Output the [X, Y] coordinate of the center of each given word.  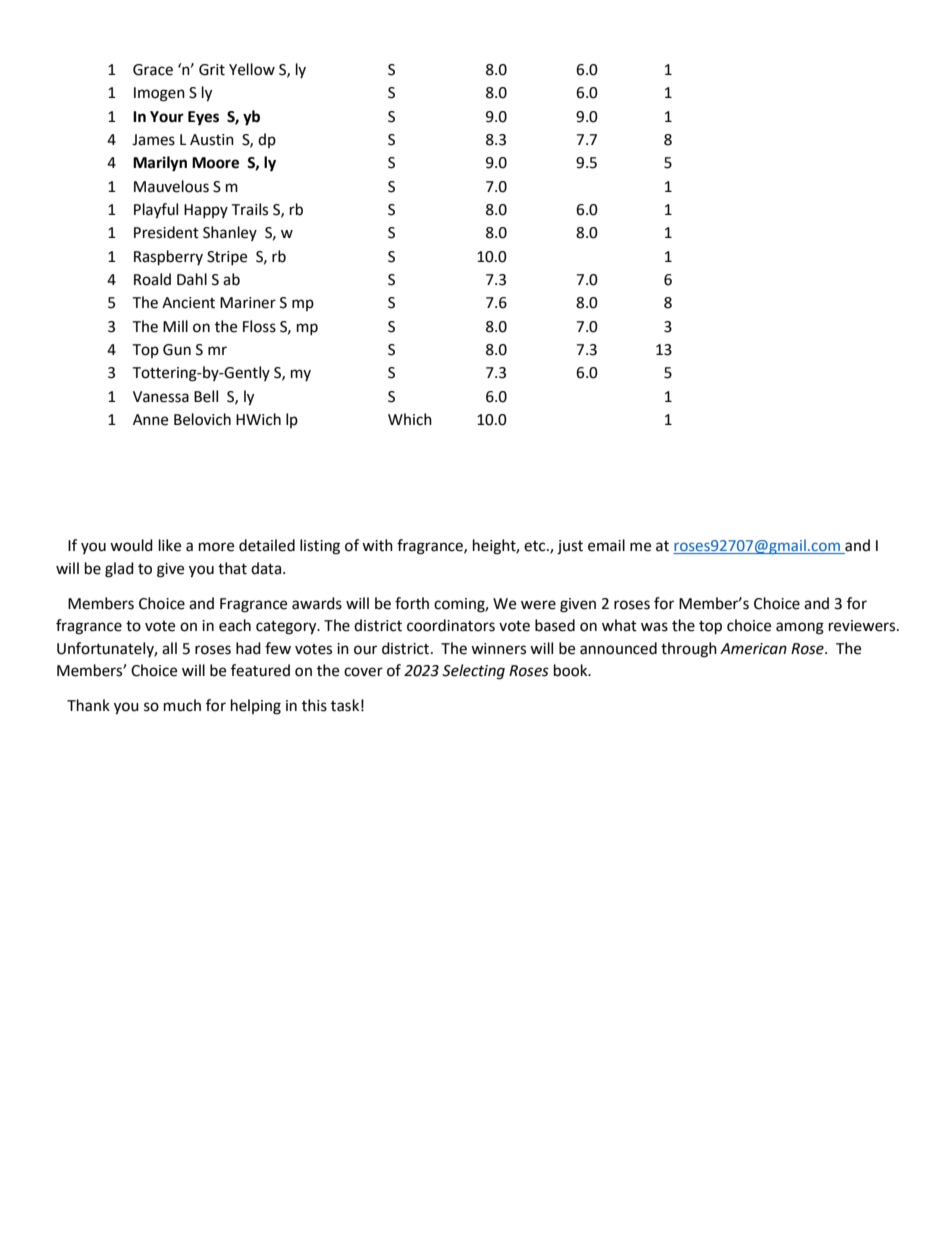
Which [410, 419]
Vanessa [161, 397]
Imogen [159, 94]
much [182, 705]
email [606, 545]
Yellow [252, 69]
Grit [212, 70]
